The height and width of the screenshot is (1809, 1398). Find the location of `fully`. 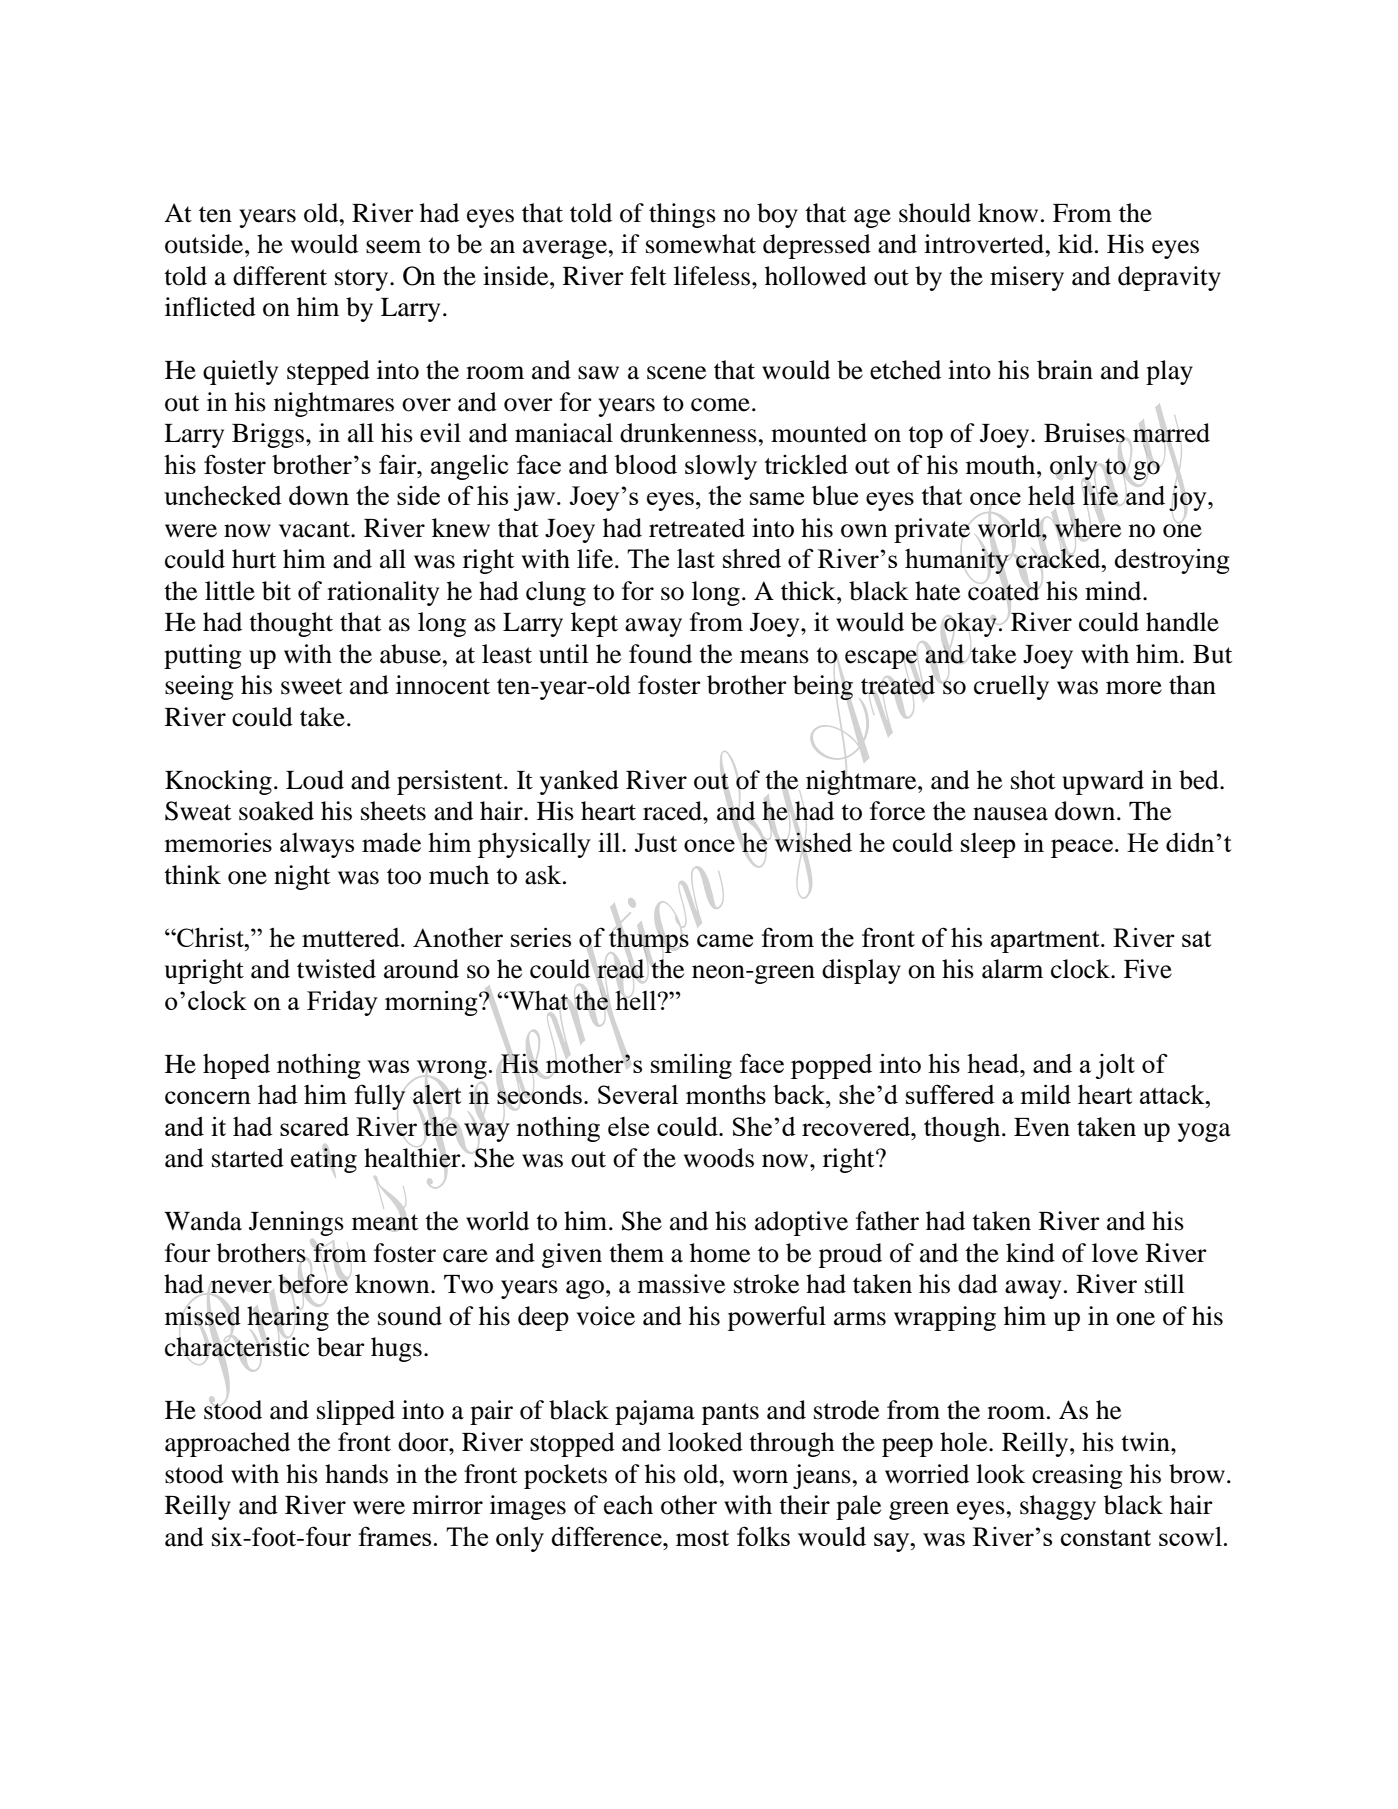

fully is located at coordinates (380, 1097).
